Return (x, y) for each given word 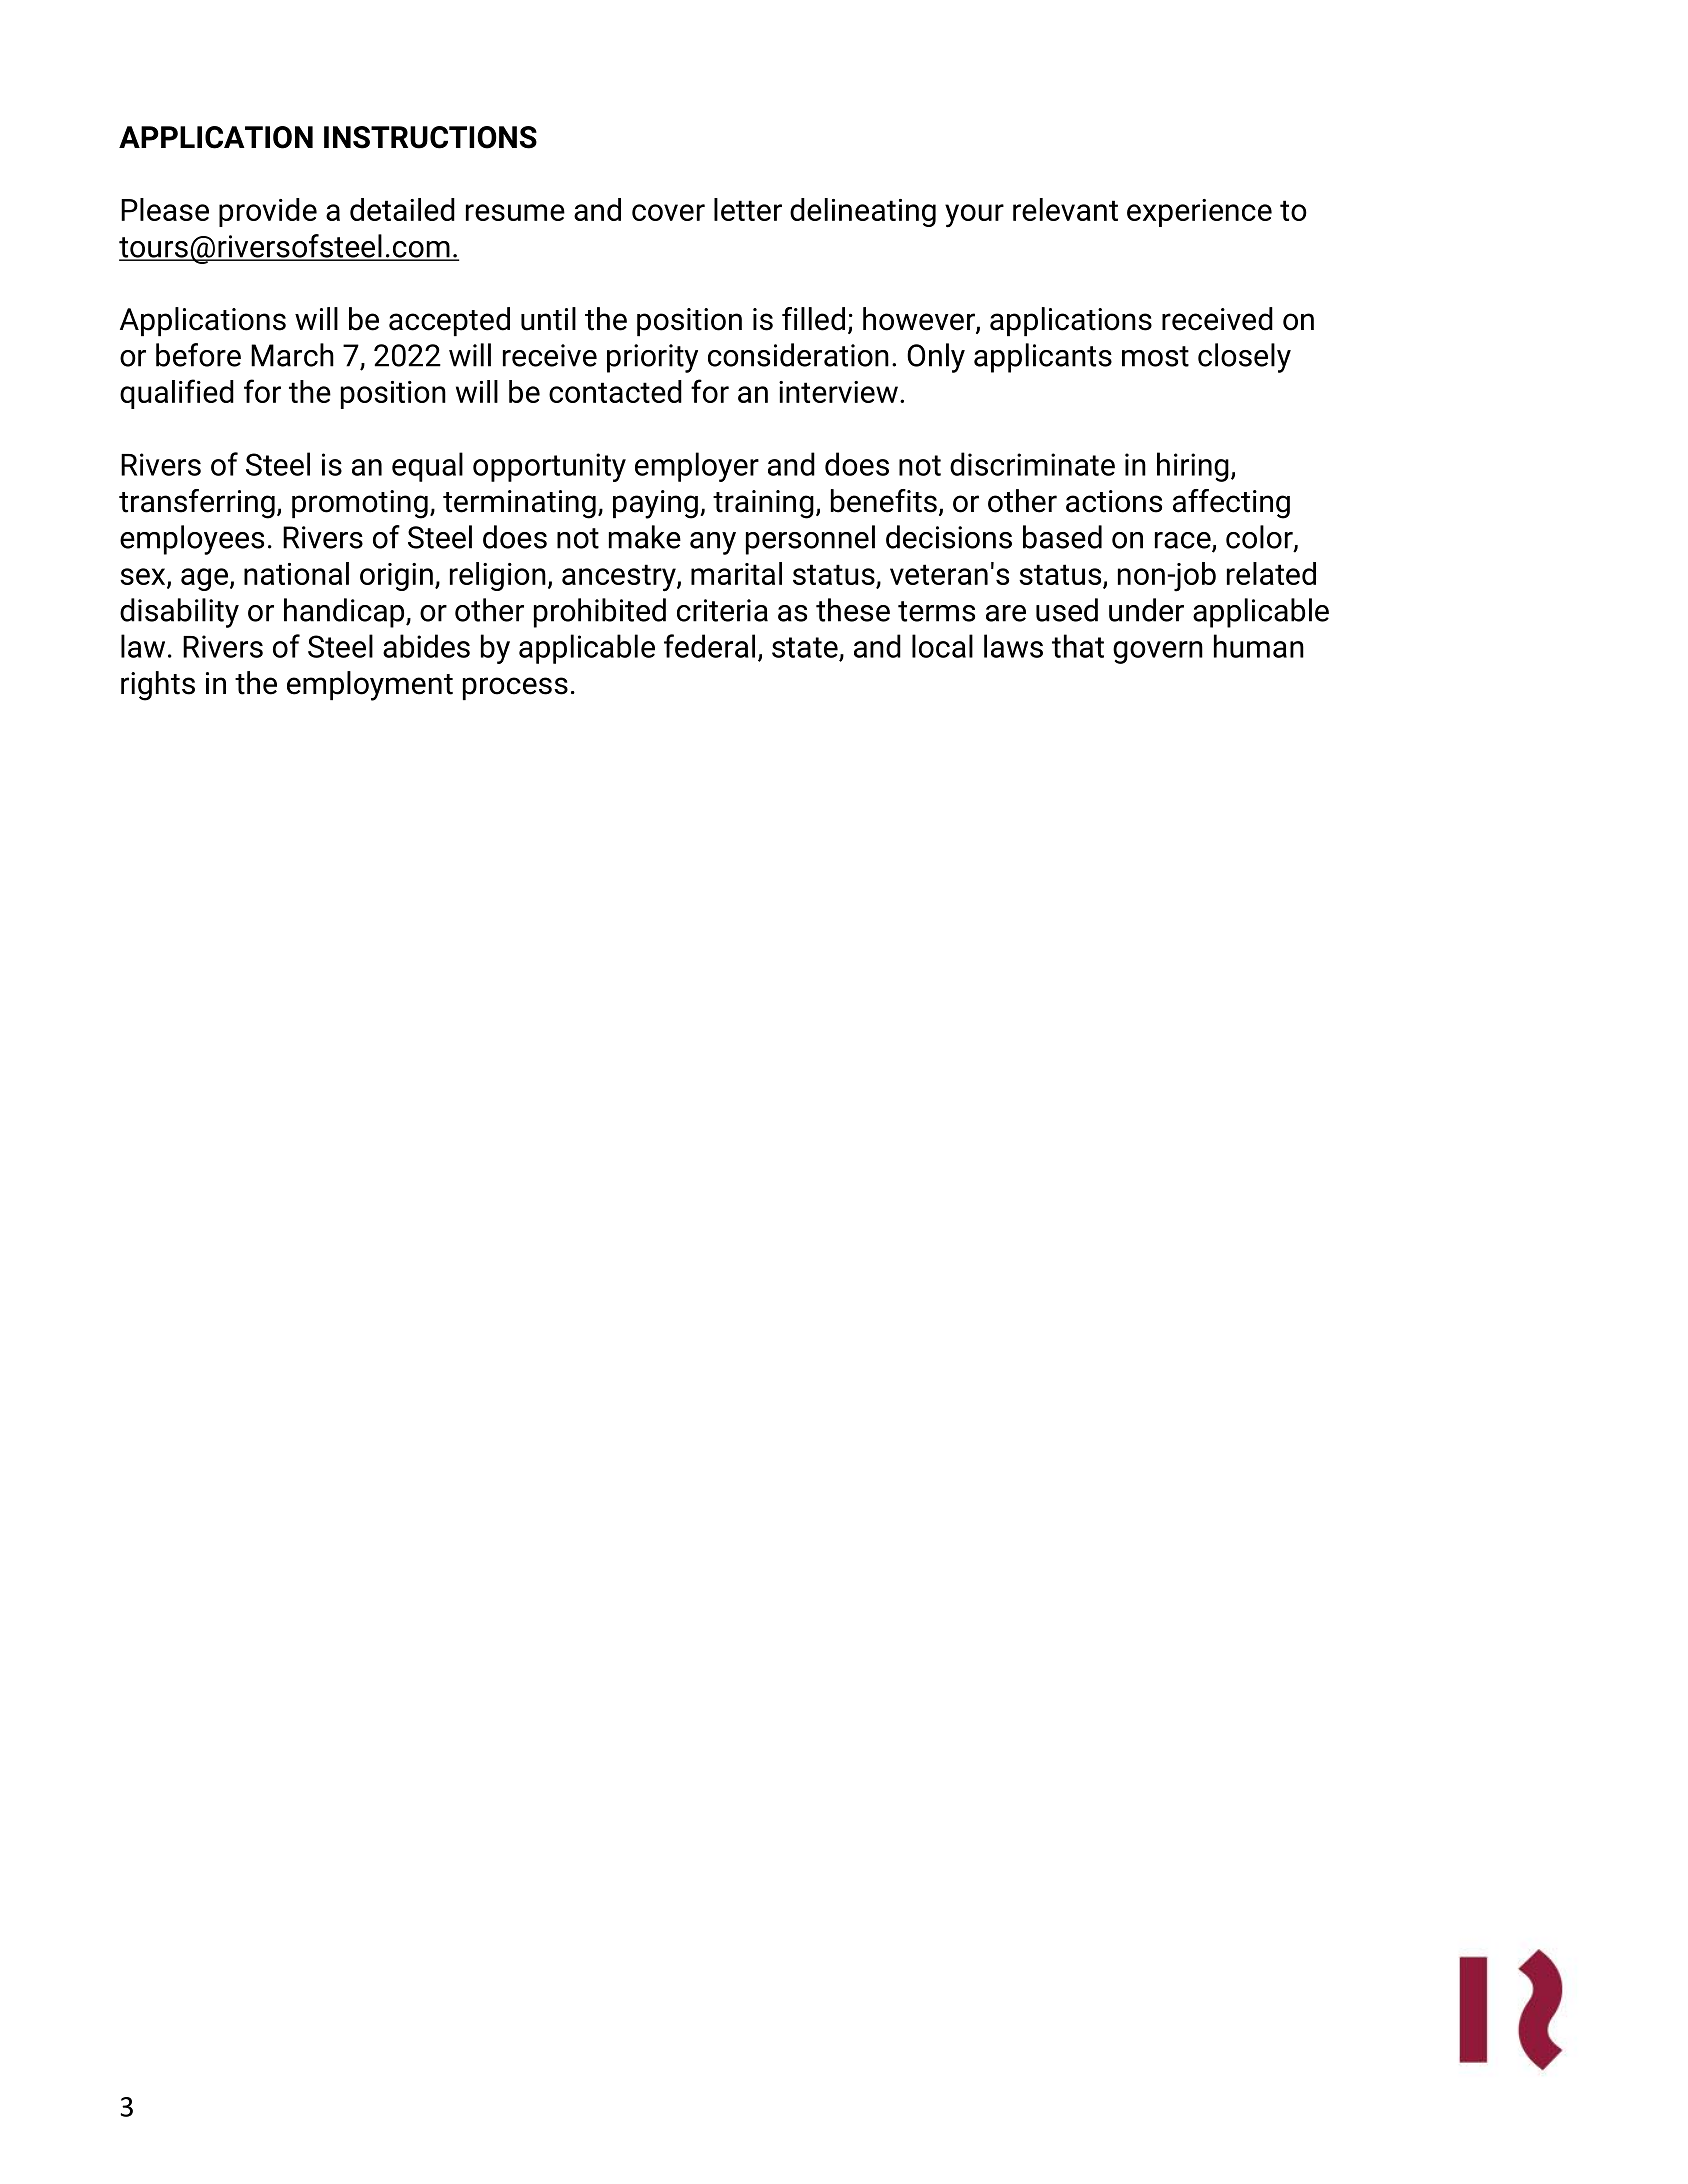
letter (748, 209)
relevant (1065, 209)
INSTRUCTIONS (430, 137)
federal (709, 646)
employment (370, 686)
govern (1158, 652)
